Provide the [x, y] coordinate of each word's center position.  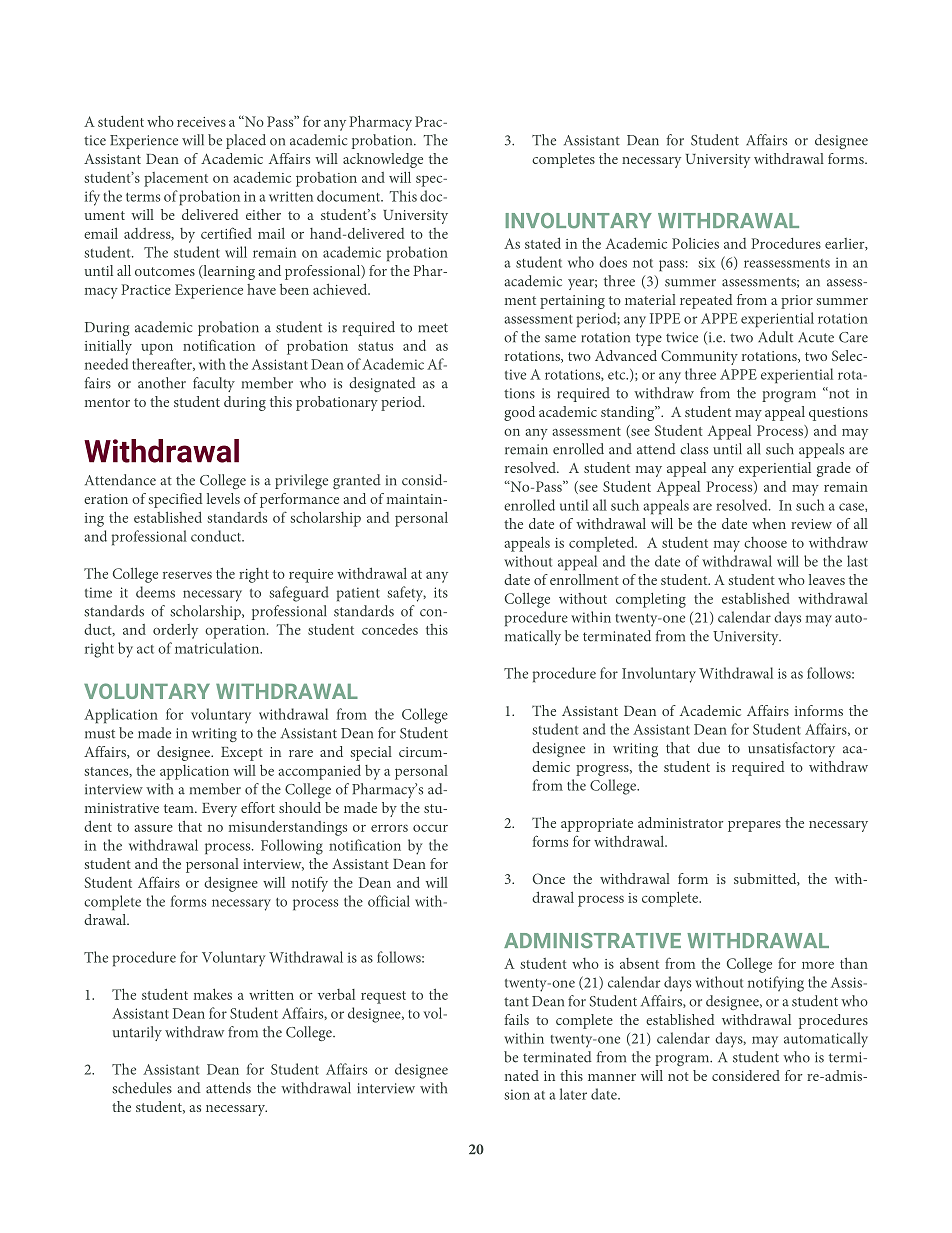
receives [201, 122]
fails [517, 1019]
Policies [695, 243]
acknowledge [383, 160]
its [441, 592]
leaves [827, 579]
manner [612, 1077]
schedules [142, 1088]
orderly [175, 631]
